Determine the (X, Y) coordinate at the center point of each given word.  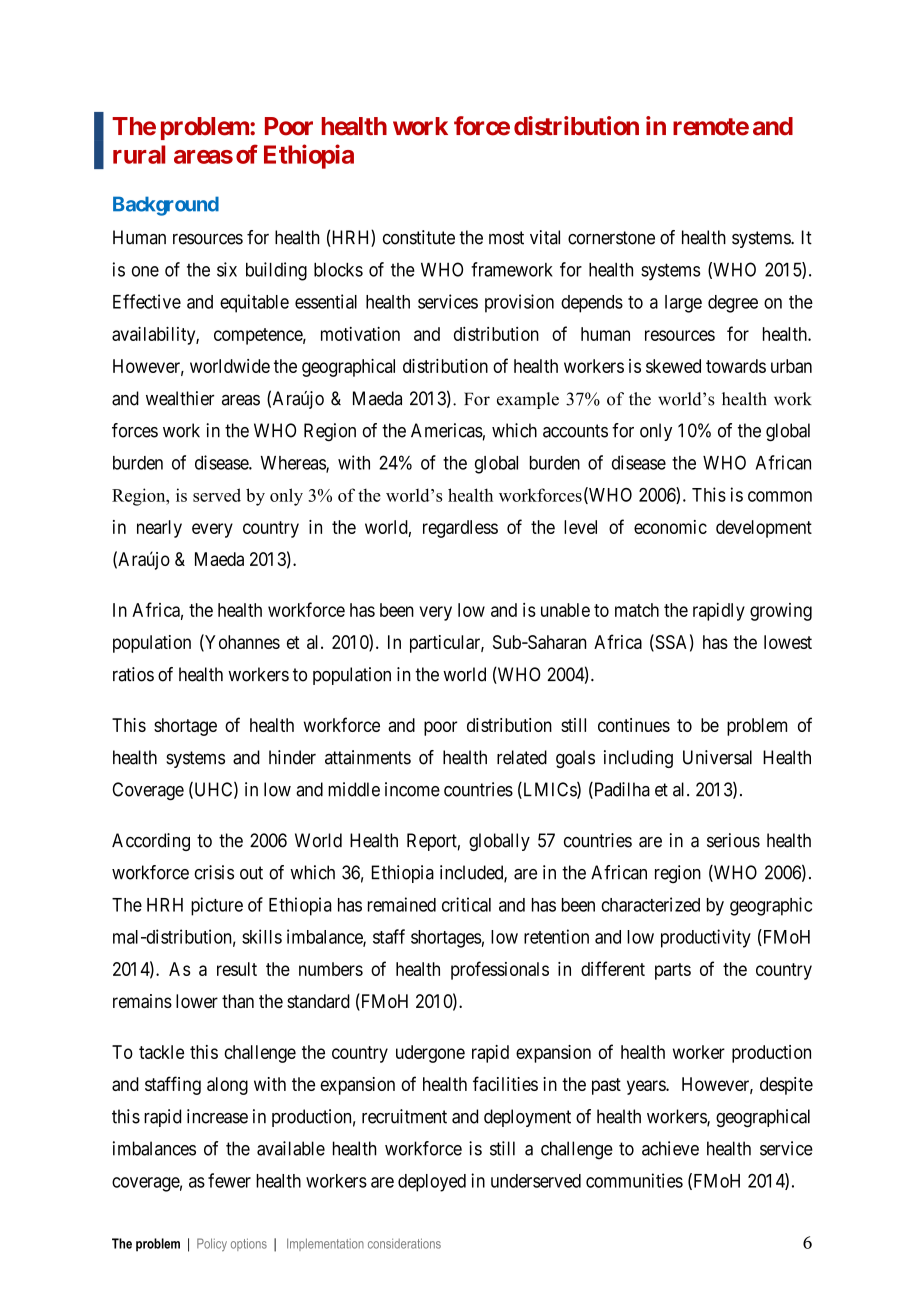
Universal (717, 757)
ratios (133, 674)
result (237, 969)
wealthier (180, 398)
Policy (212, 1244)
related (522, 757)
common (780, 496)
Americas (447, 430)
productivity (706, 938)
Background (166, 206)
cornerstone (611, 238)
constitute (419, 237)
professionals (500, 970)
